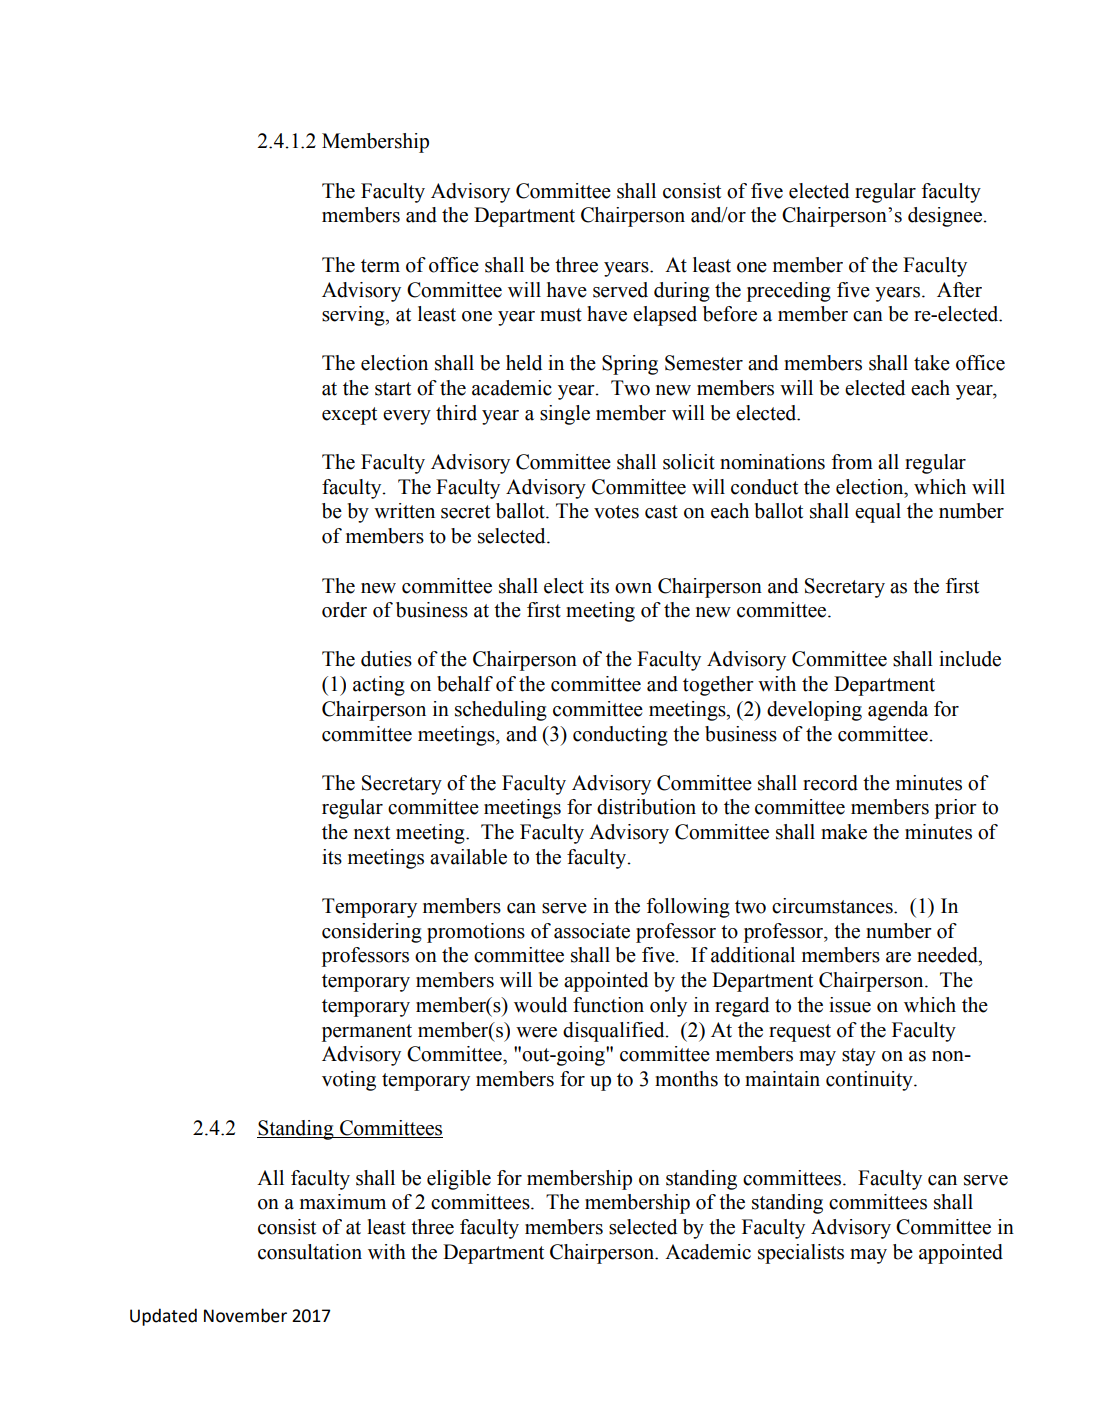 The width and height of the screenshot is (1094, 1416). What do you see at coordinates (789, 292) in the screenshot?
I see `preceding` at bounding box center [789, 292].
